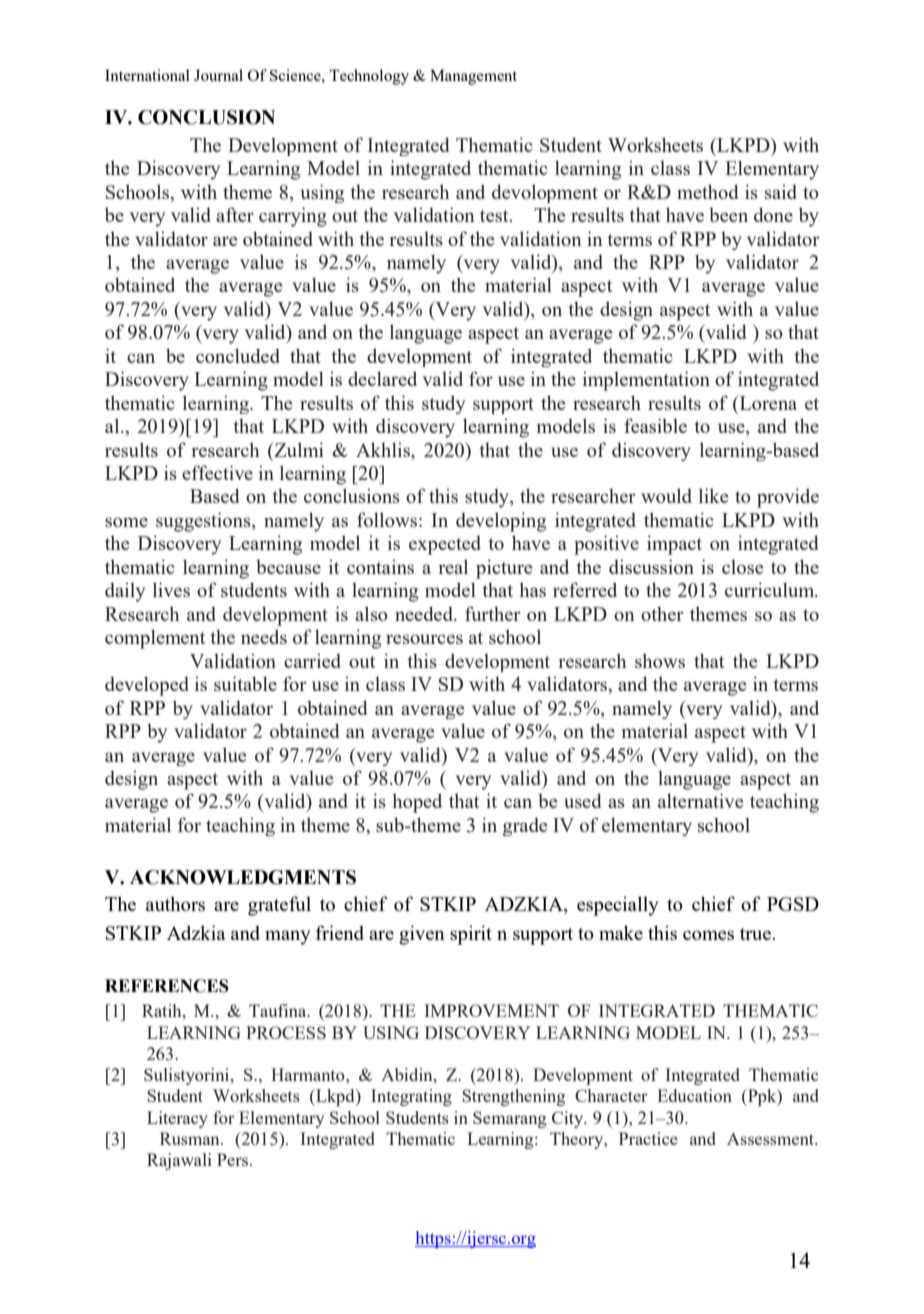 The width and height of the screenshot is (924, 1314). I want to click on ACKNOWLEDGMENTS, so click(243, 877).
